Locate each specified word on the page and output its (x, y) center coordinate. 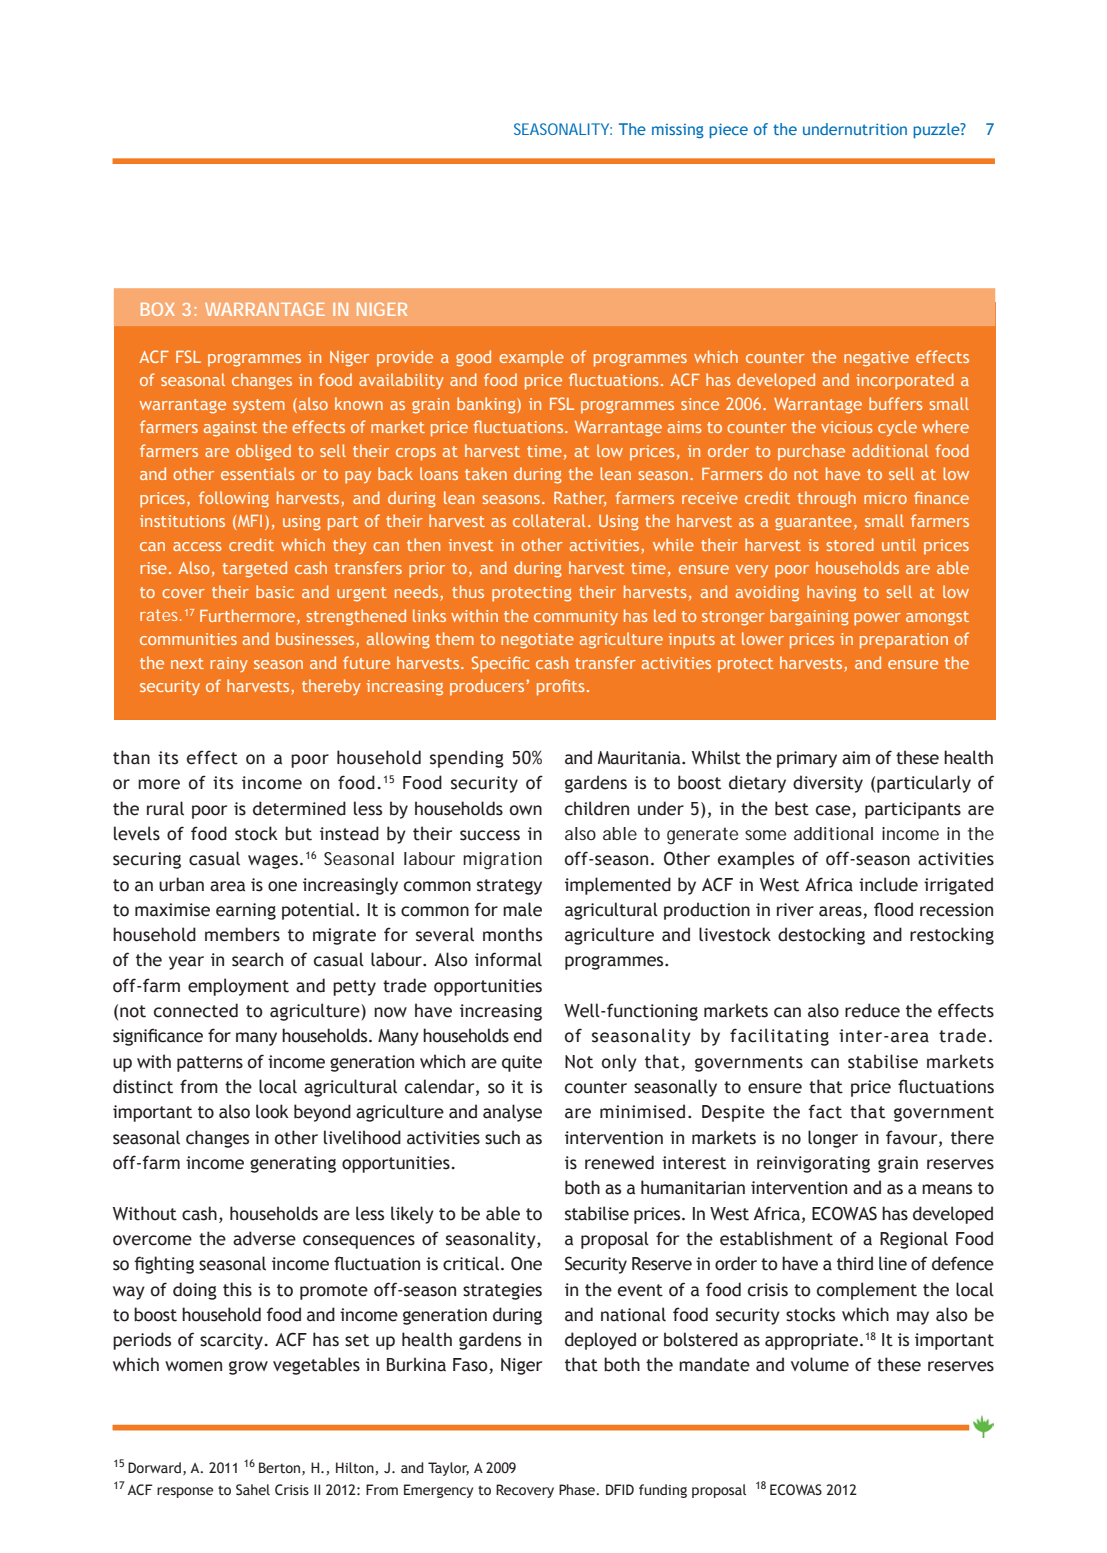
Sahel (253, 1490)
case (833, 810)
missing (678, 131)
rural (165, 808)
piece (728, 131)
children (597, 808)
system (259, 406)
